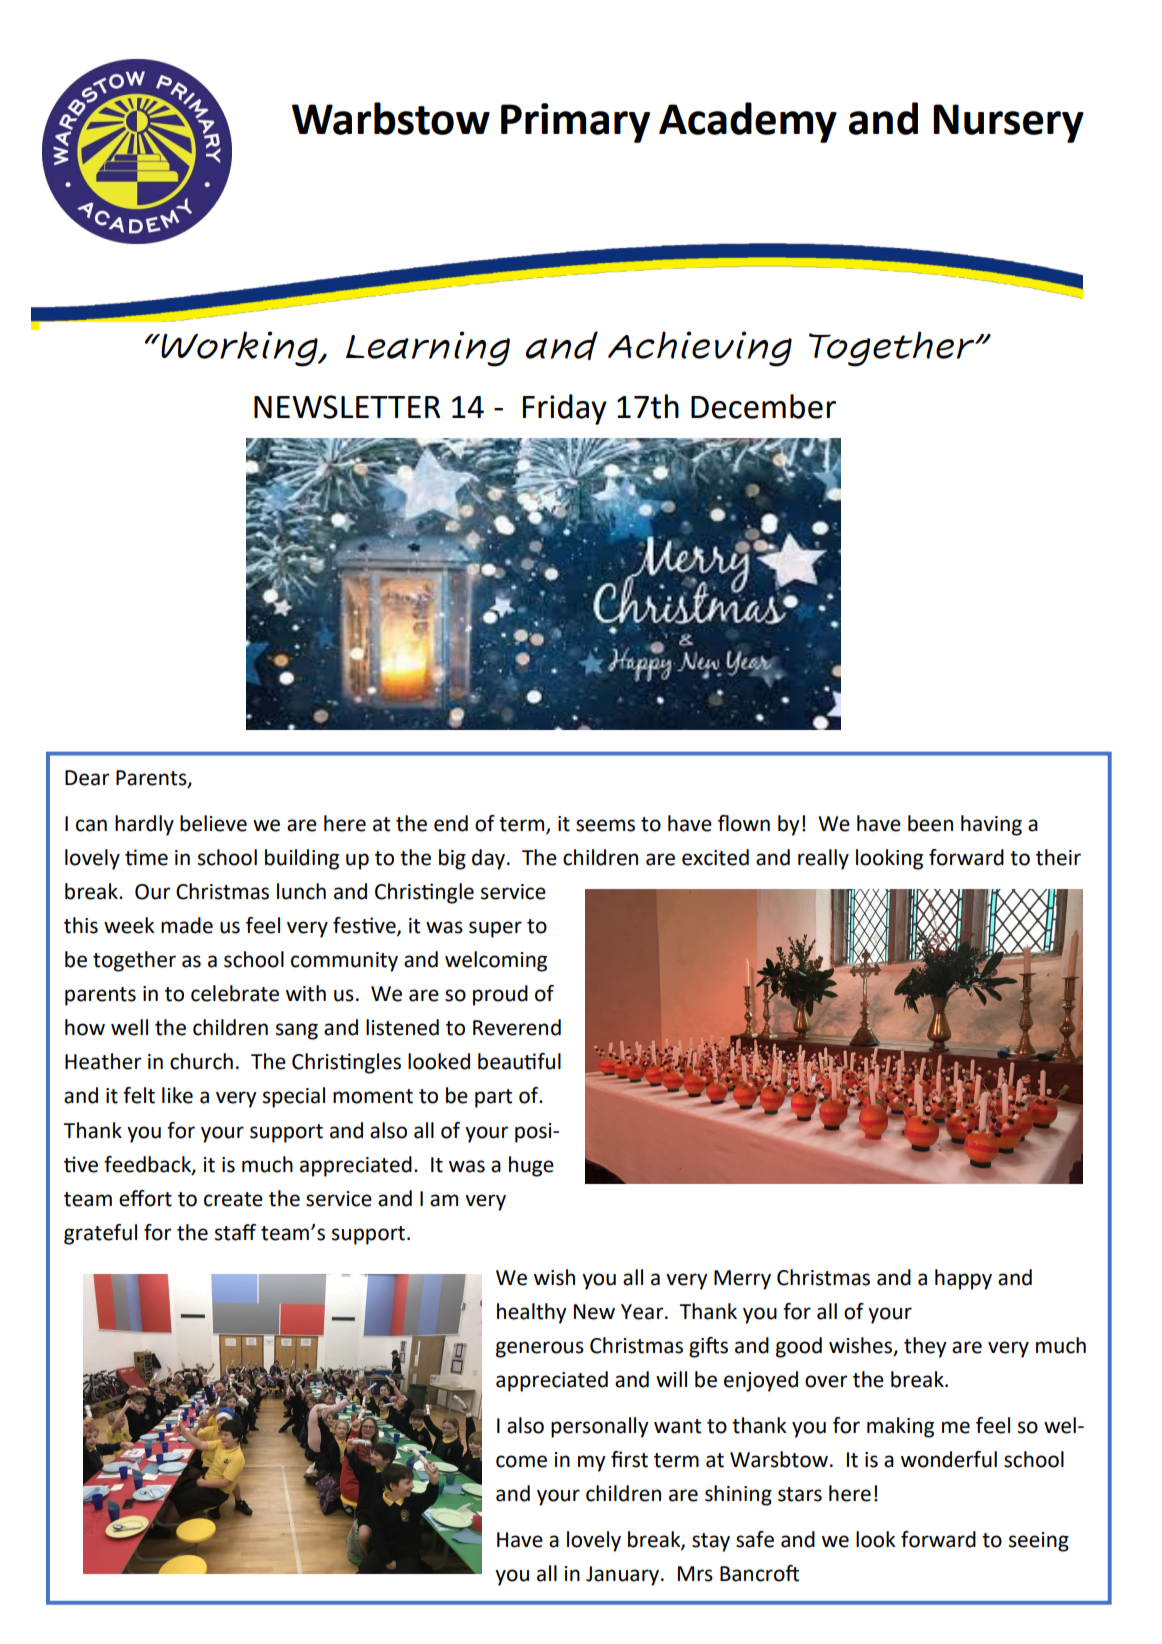 Image resolution: width=1162 pixels, height=1644 pixels. Describe the element at coordinates (347, 407) in the screenshot. I see `NEWSLETTER` at that location.
